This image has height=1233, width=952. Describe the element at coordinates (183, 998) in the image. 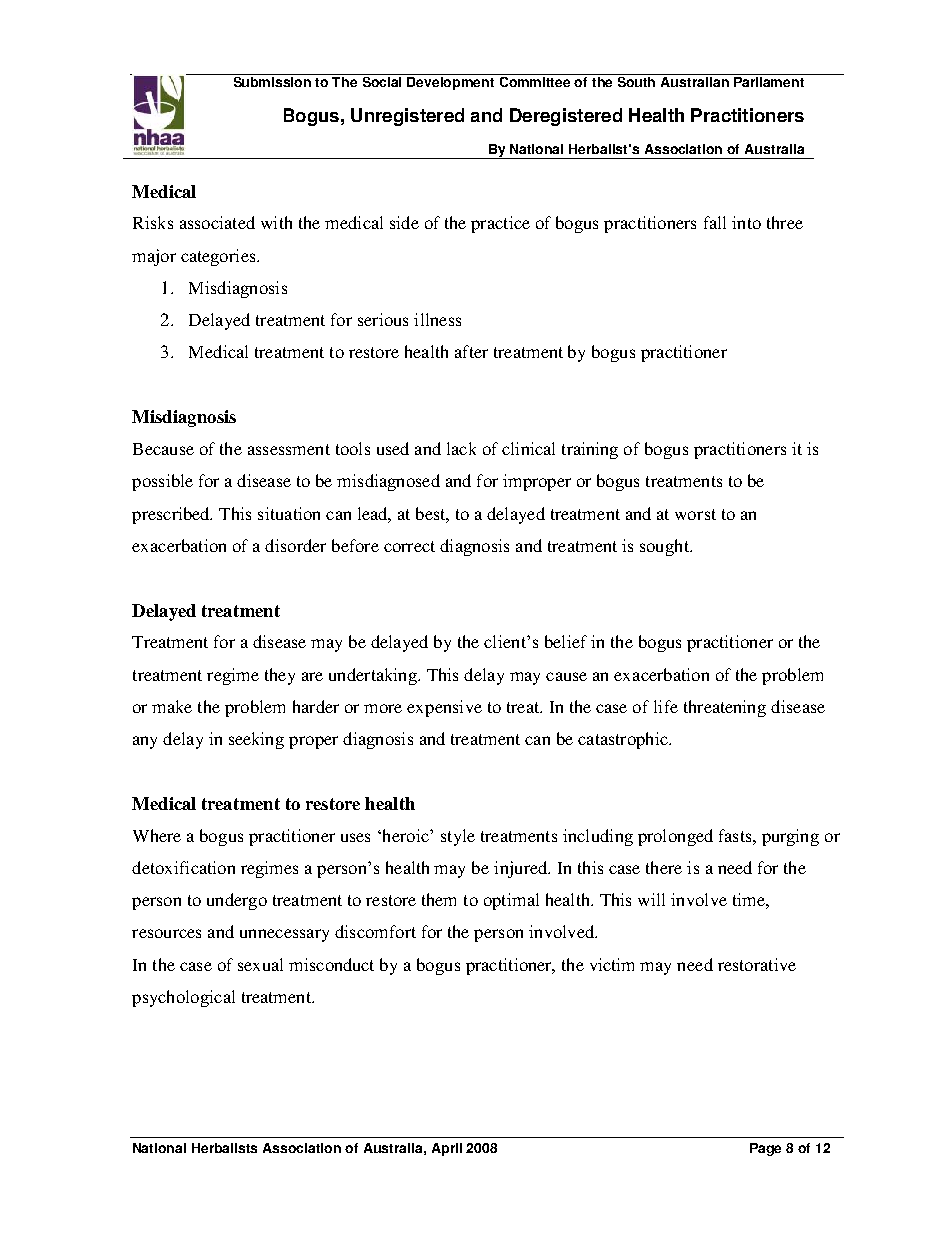

I see `psychological` at that location.
